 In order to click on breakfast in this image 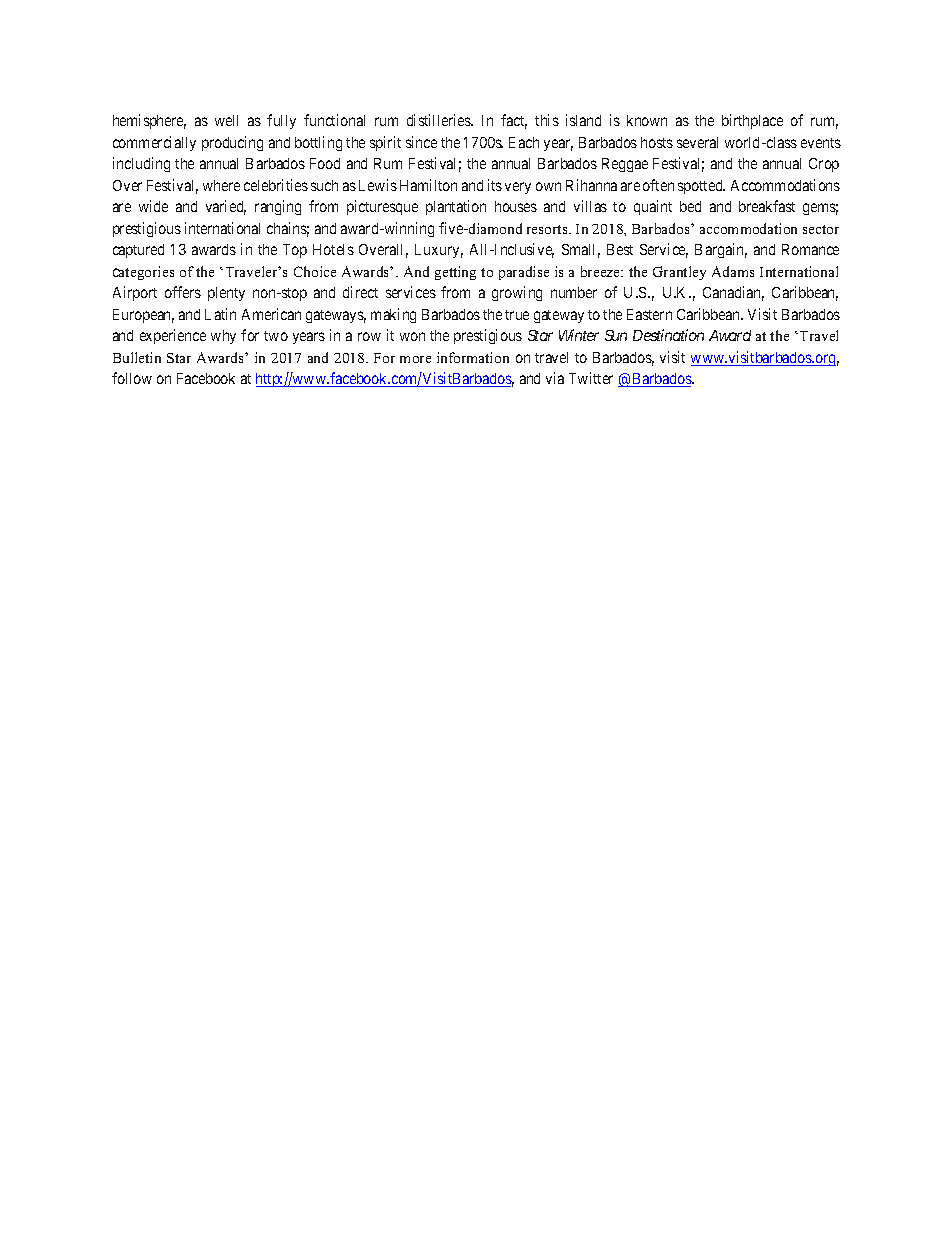, I will do `click(767, 206)`.
